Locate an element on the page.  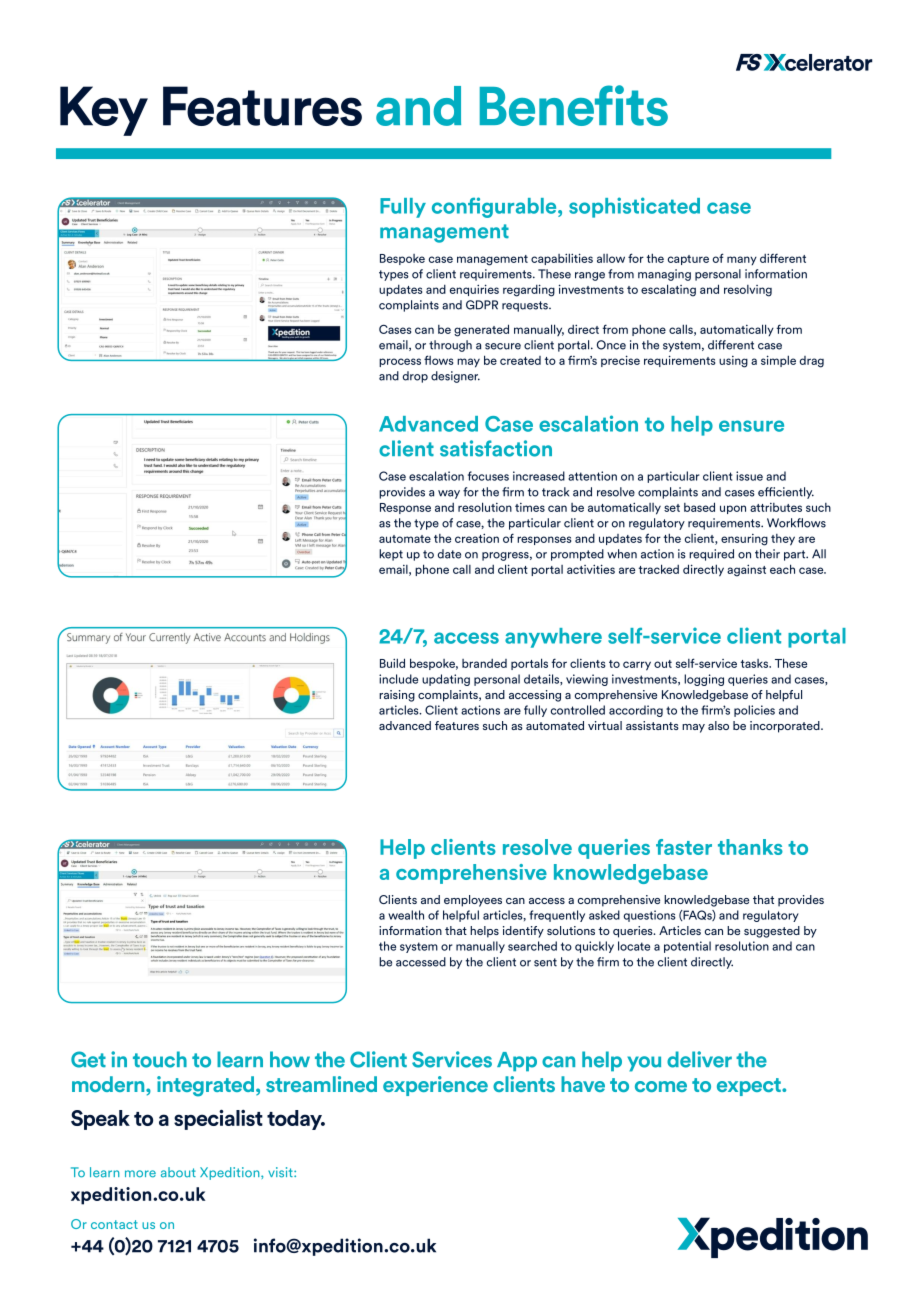
Benefits is located at coordinates (574, 105).
